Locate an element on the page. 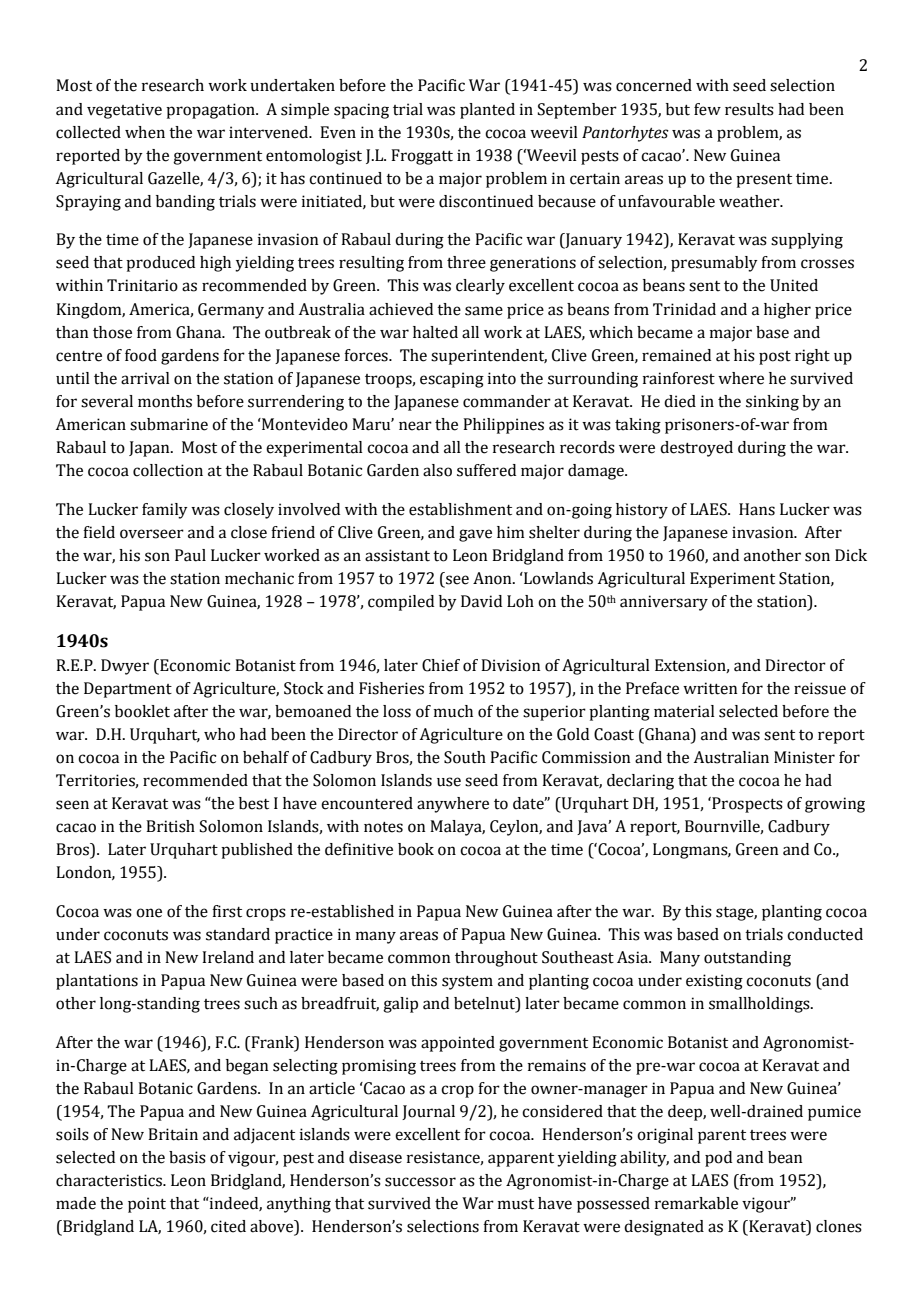 This page has height=1309, width=924. results is located at coordinates (749, 109).
